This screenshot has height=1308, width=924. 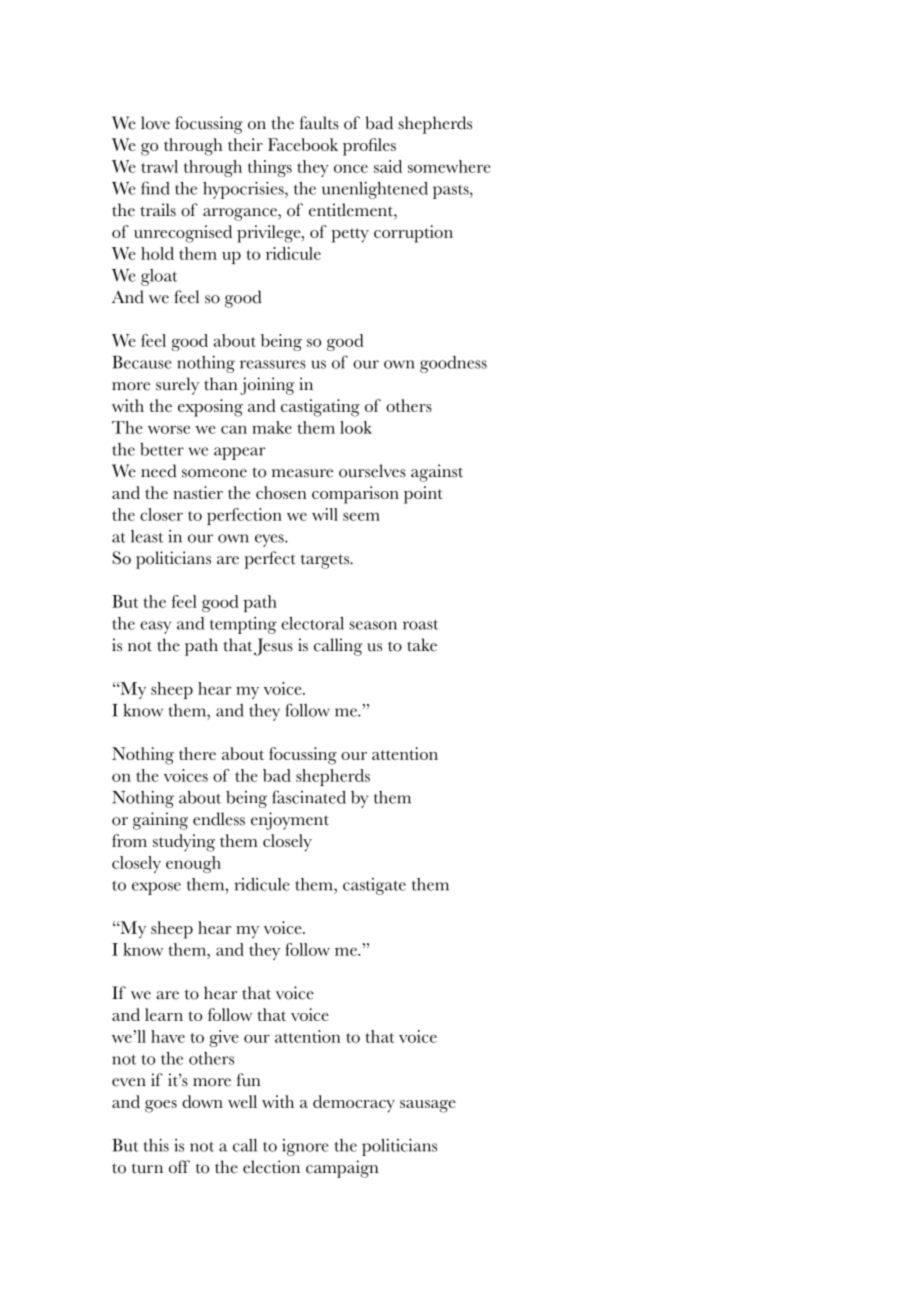 I want to click on castigate, so click(x=374, y=886).
